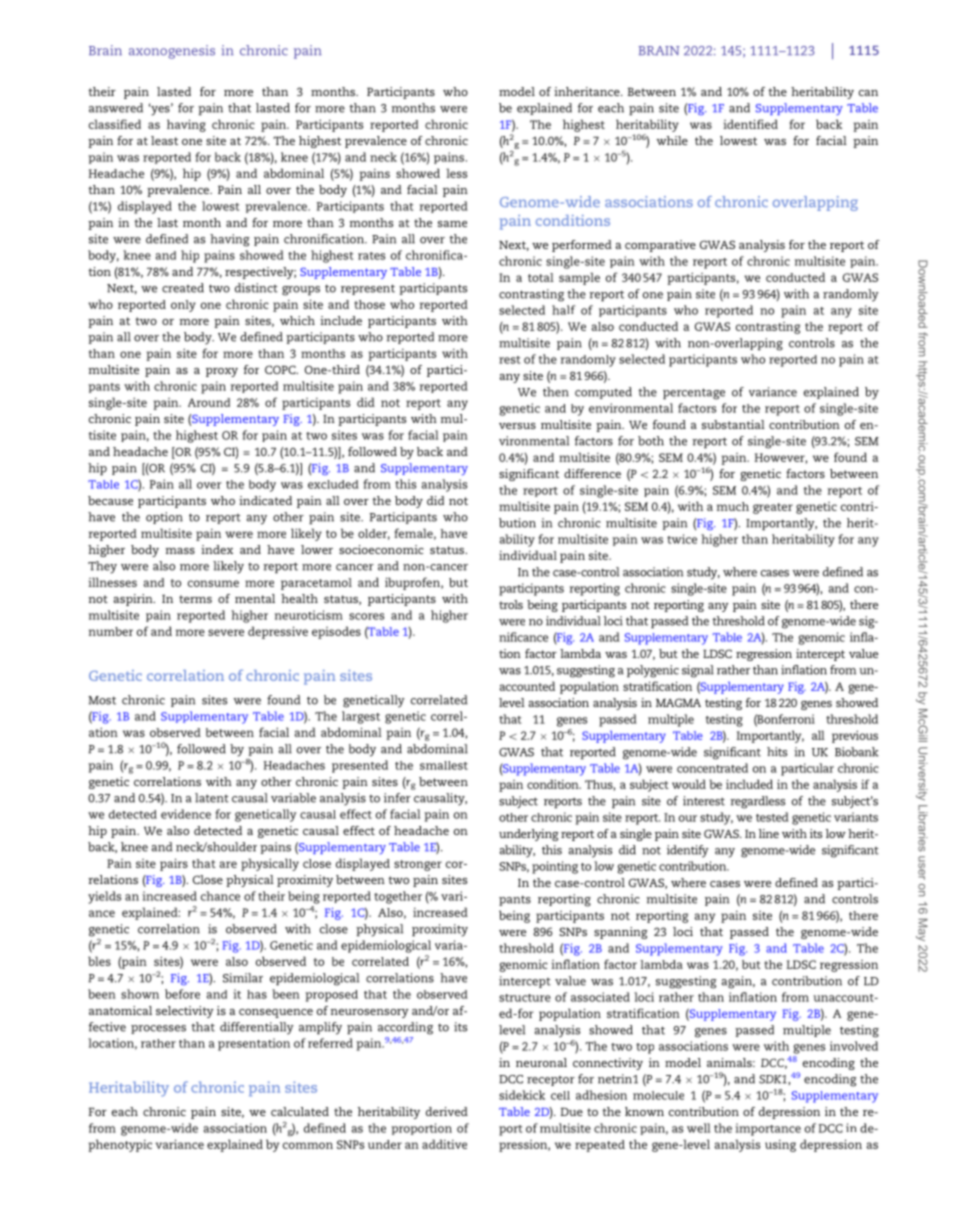 Image resolution: width=953 pixels, height=1232 pixels. I want to click on identified, so click(750, 124).
